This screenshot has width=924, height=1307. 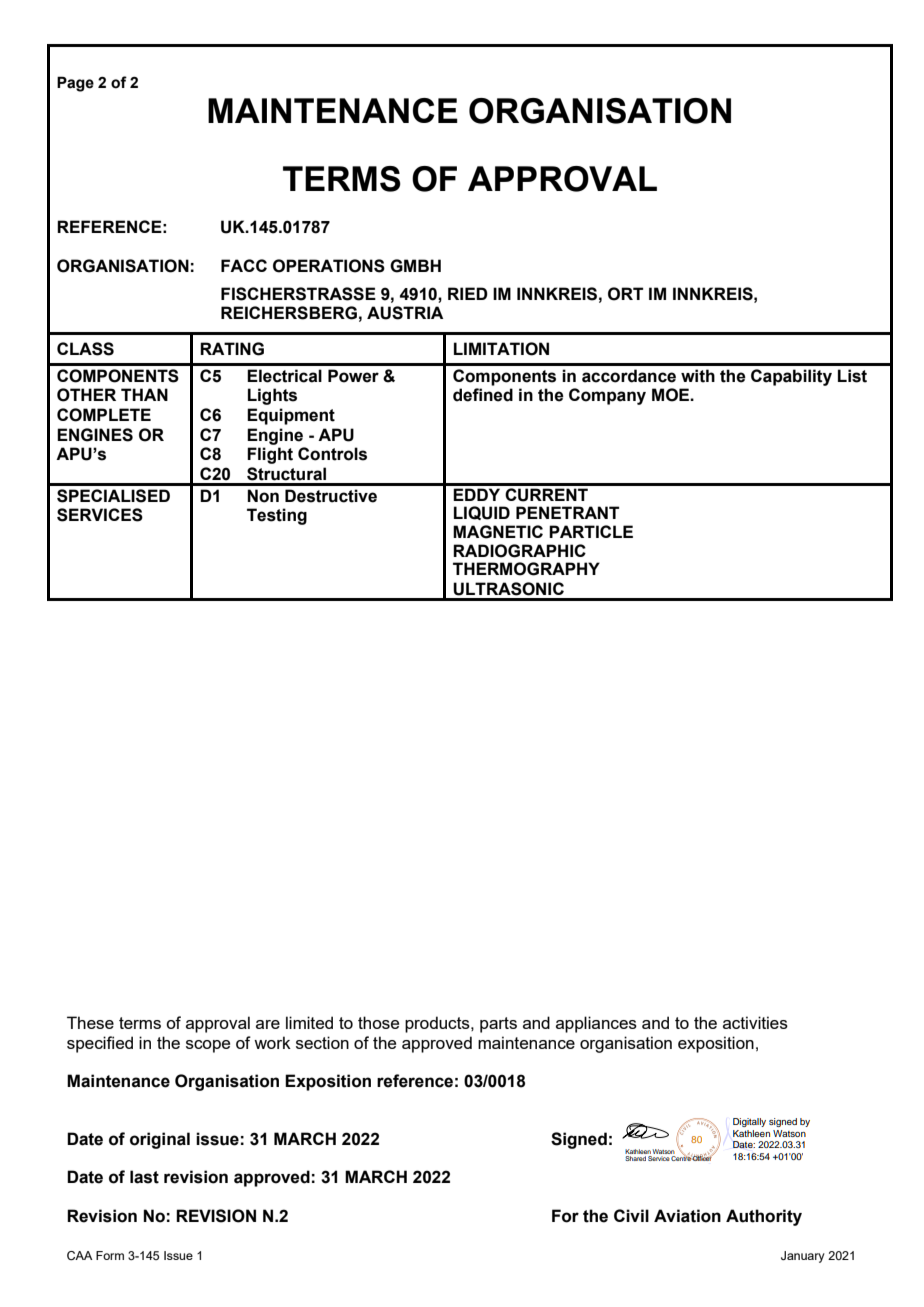 What do you see at coordinates (631, 1215) in the screenshot?
I see `Civil` at bounding box center [631, 1215].
